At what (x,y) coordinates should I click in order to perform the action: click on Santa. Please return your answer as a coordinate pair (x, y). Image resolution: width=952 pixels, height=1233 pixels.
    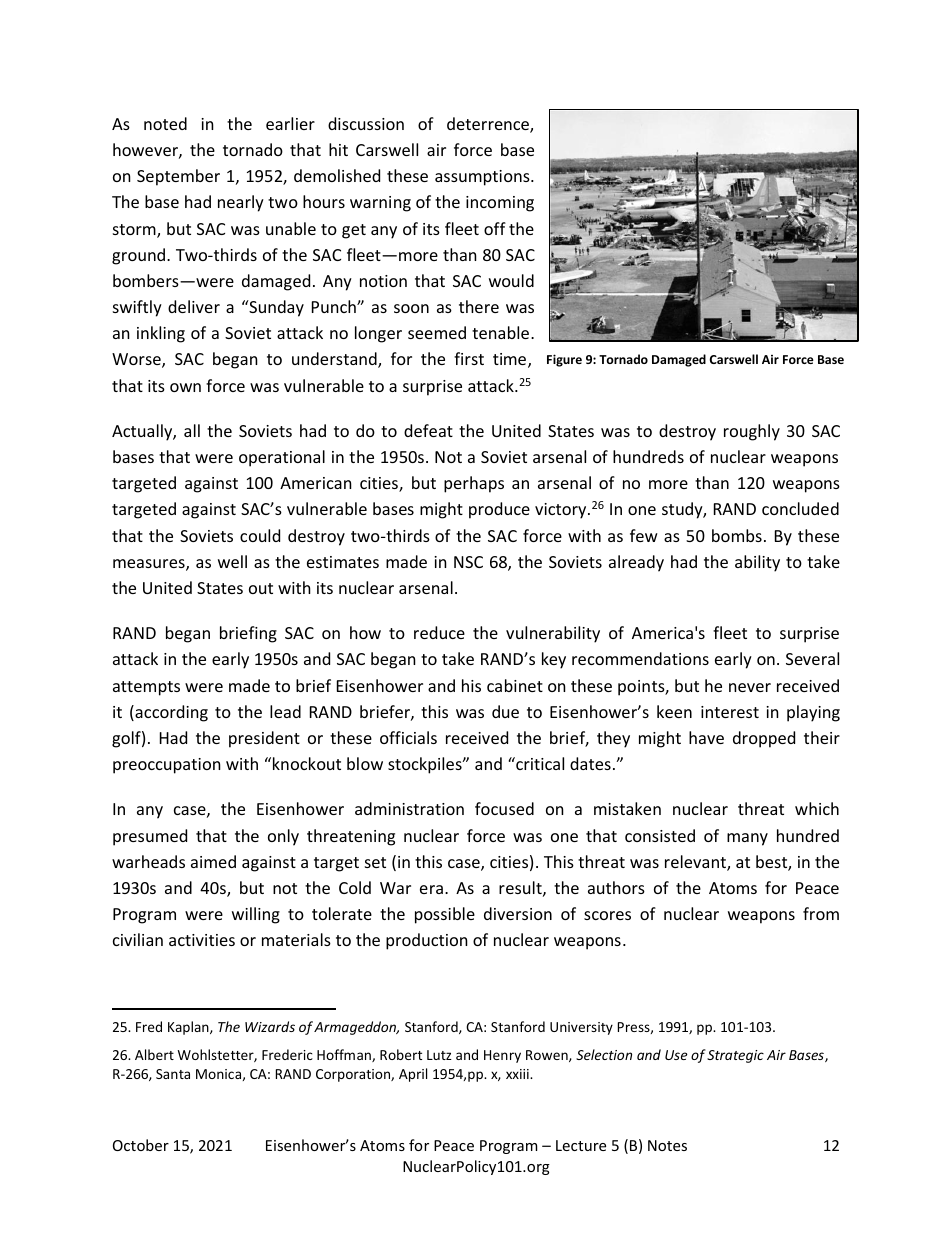
    Looking at the image, I should click on (173, 1074).
